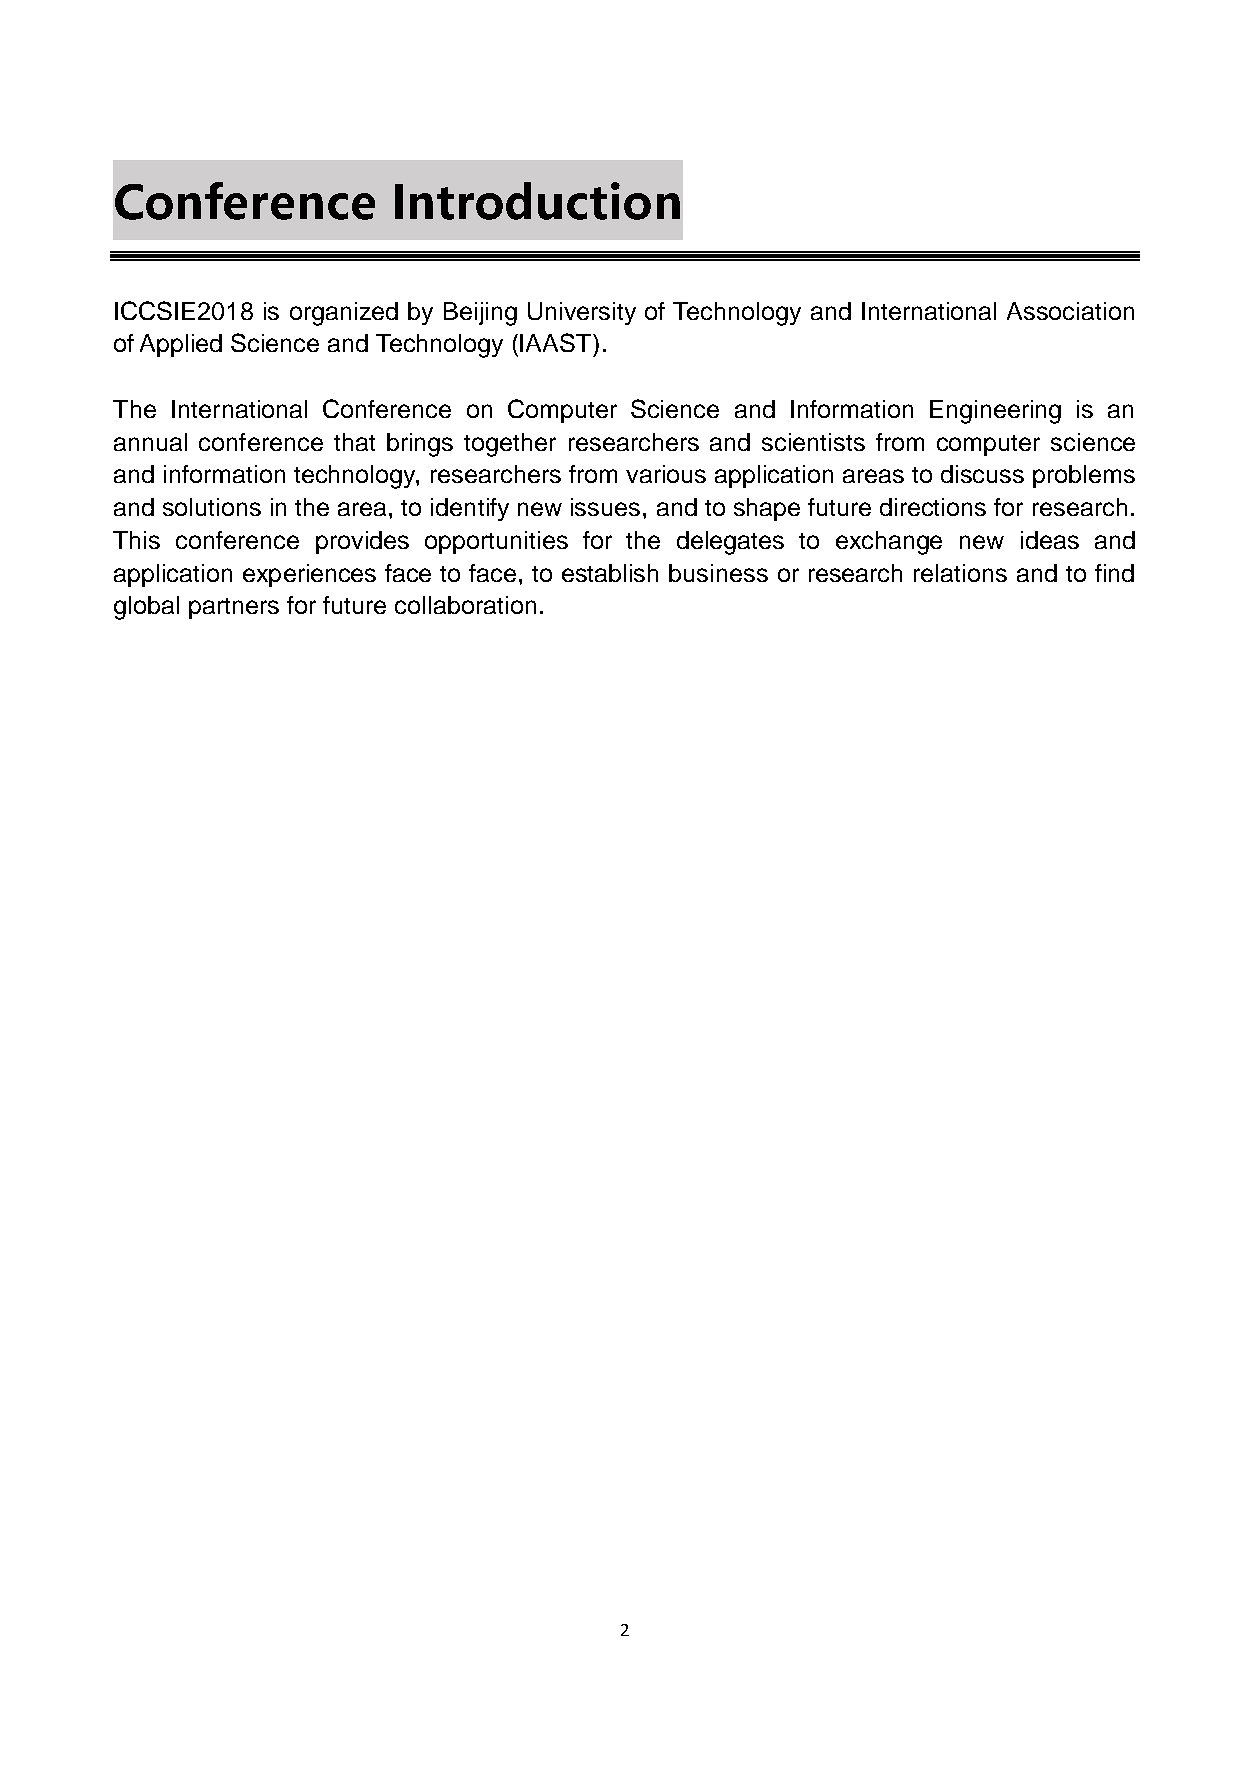 This image has width=1250, height=1768. Describe the element at coordinates (933, 507) in the image. I see `directions` at that location.
